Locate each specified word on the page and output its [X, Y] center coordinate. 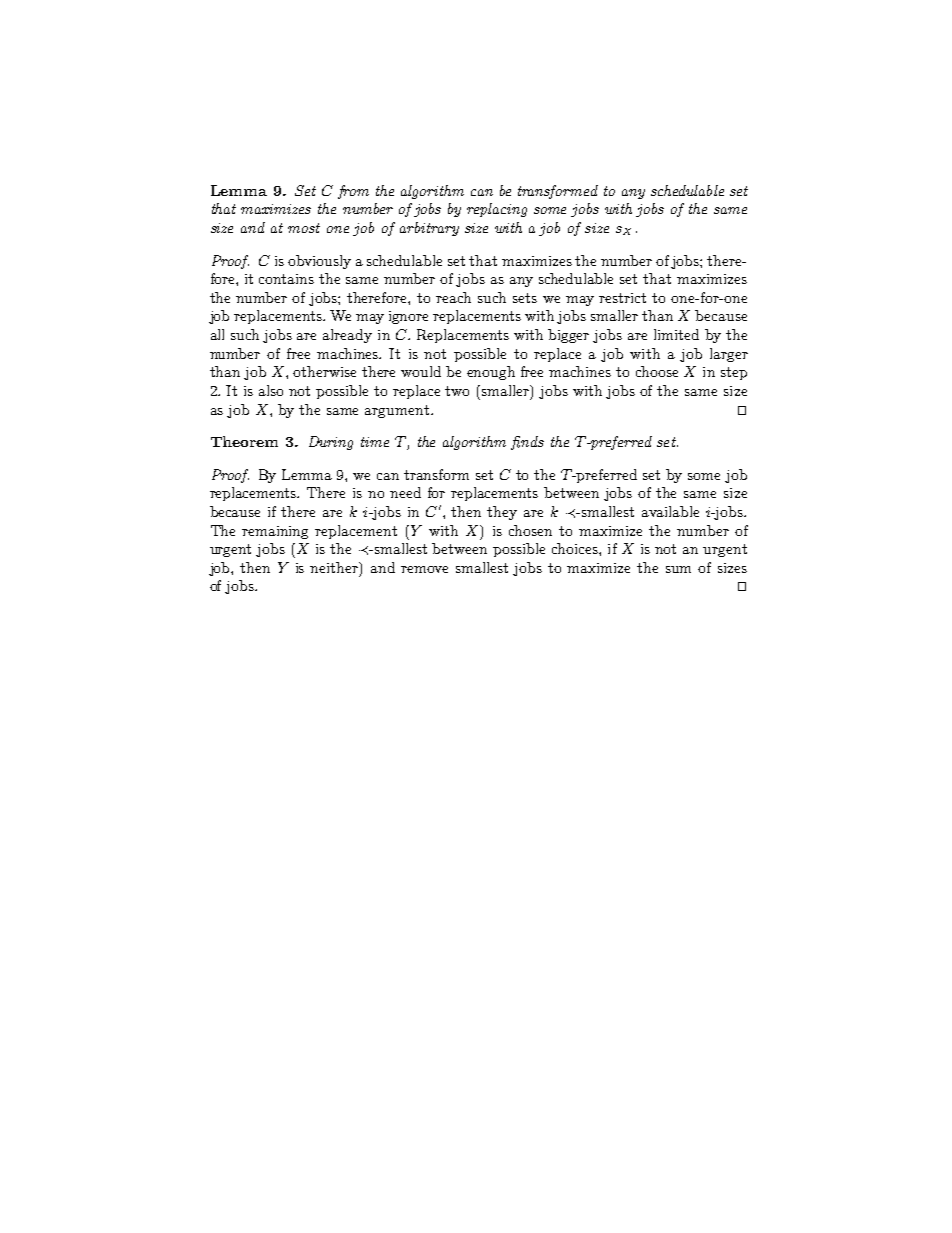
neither [335, 568]
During [331, 443]
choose [657, 371]
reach [453, 297]
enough [491, 373]
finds [527, 443]
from [353, 192]
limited [676, 334]
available [670, 511]
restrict [622, 298]
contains [286, 279]
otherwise [324, 371]
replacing [497, 210]
